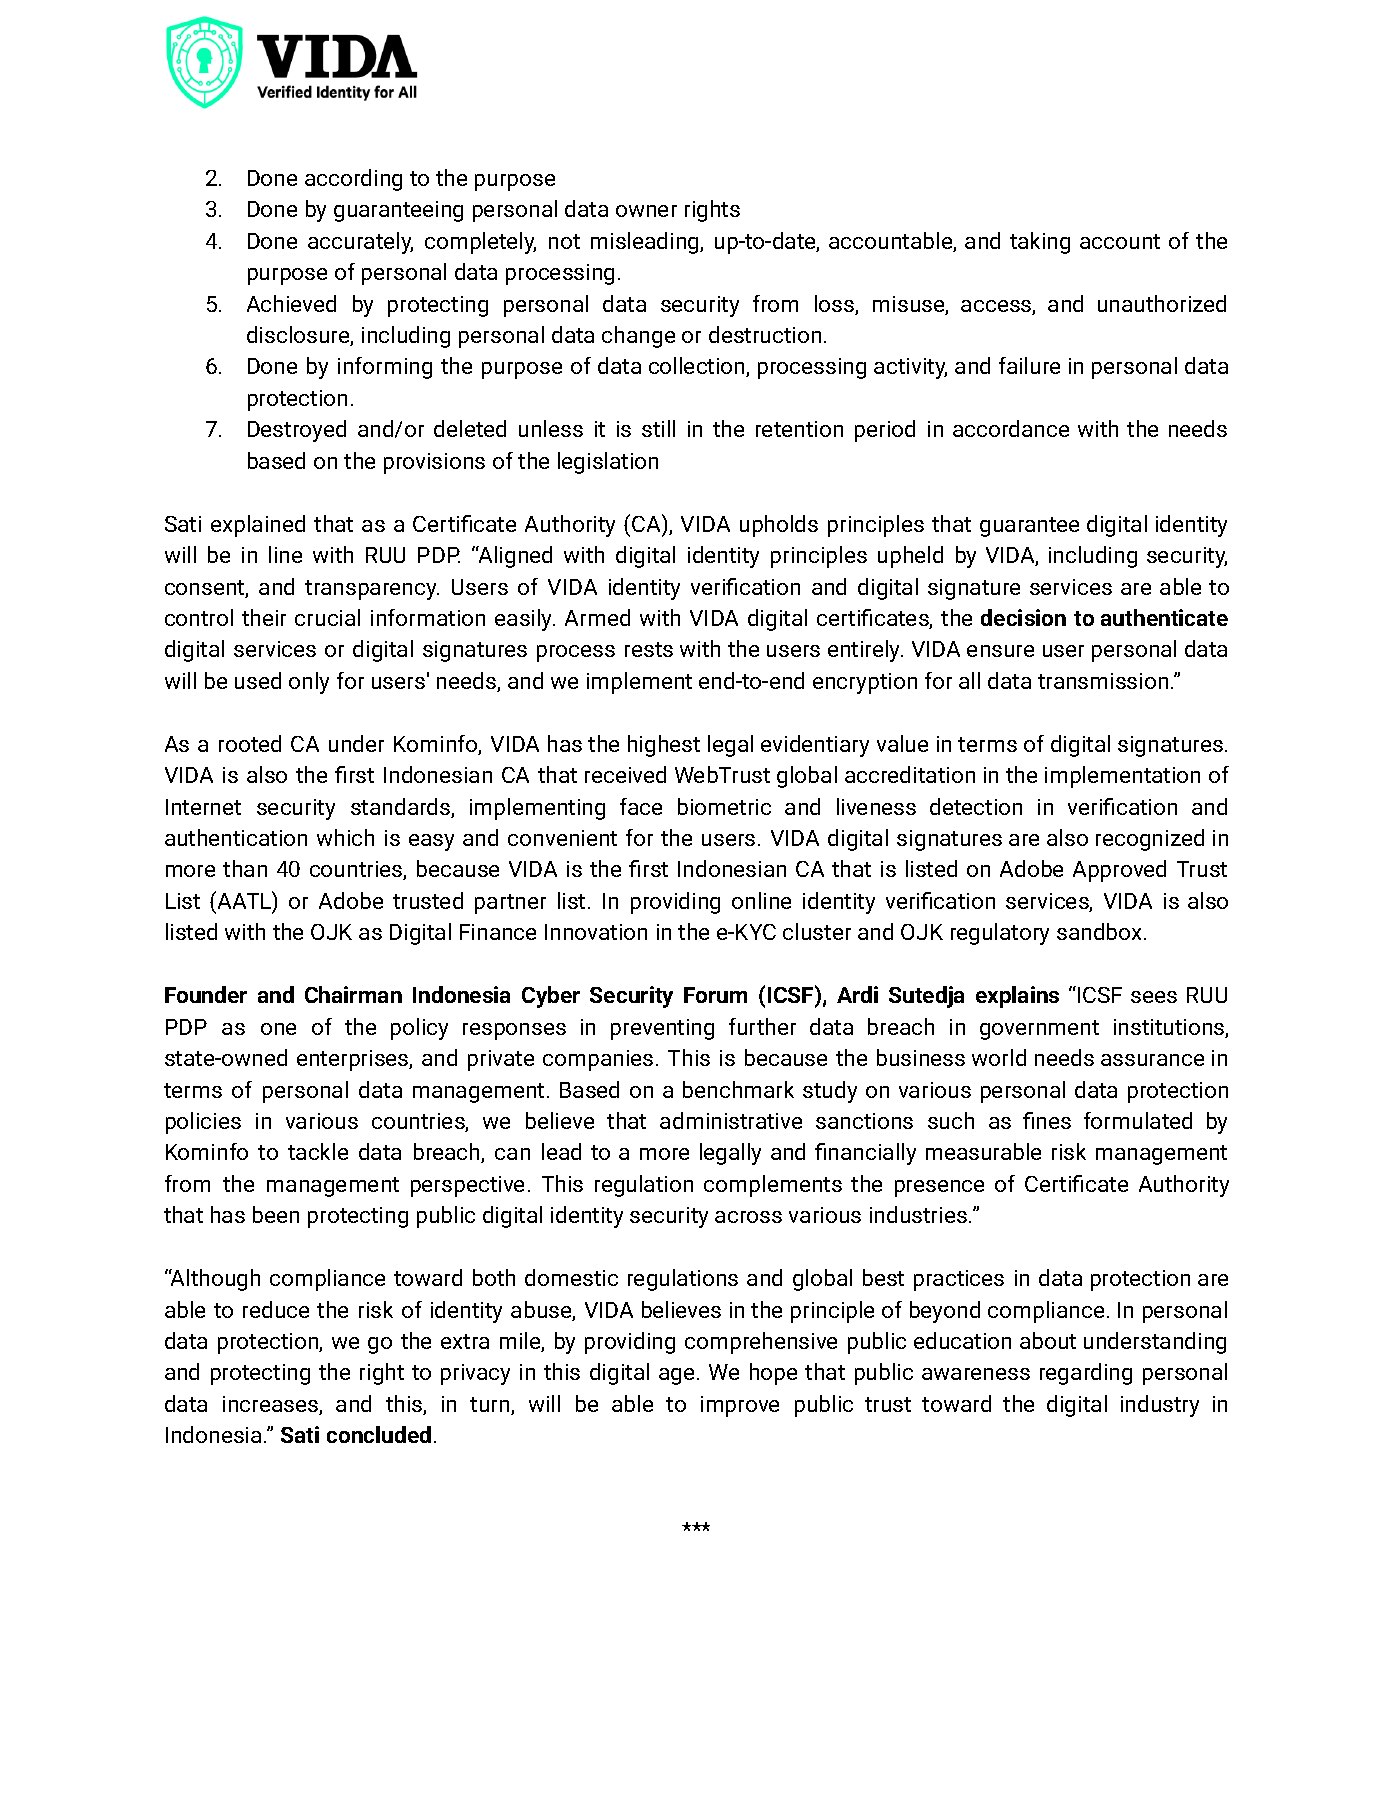  What do you see at coordinates (1047, 1120) in the document?
I see `fines` at bounding box center [1047, 1120].
